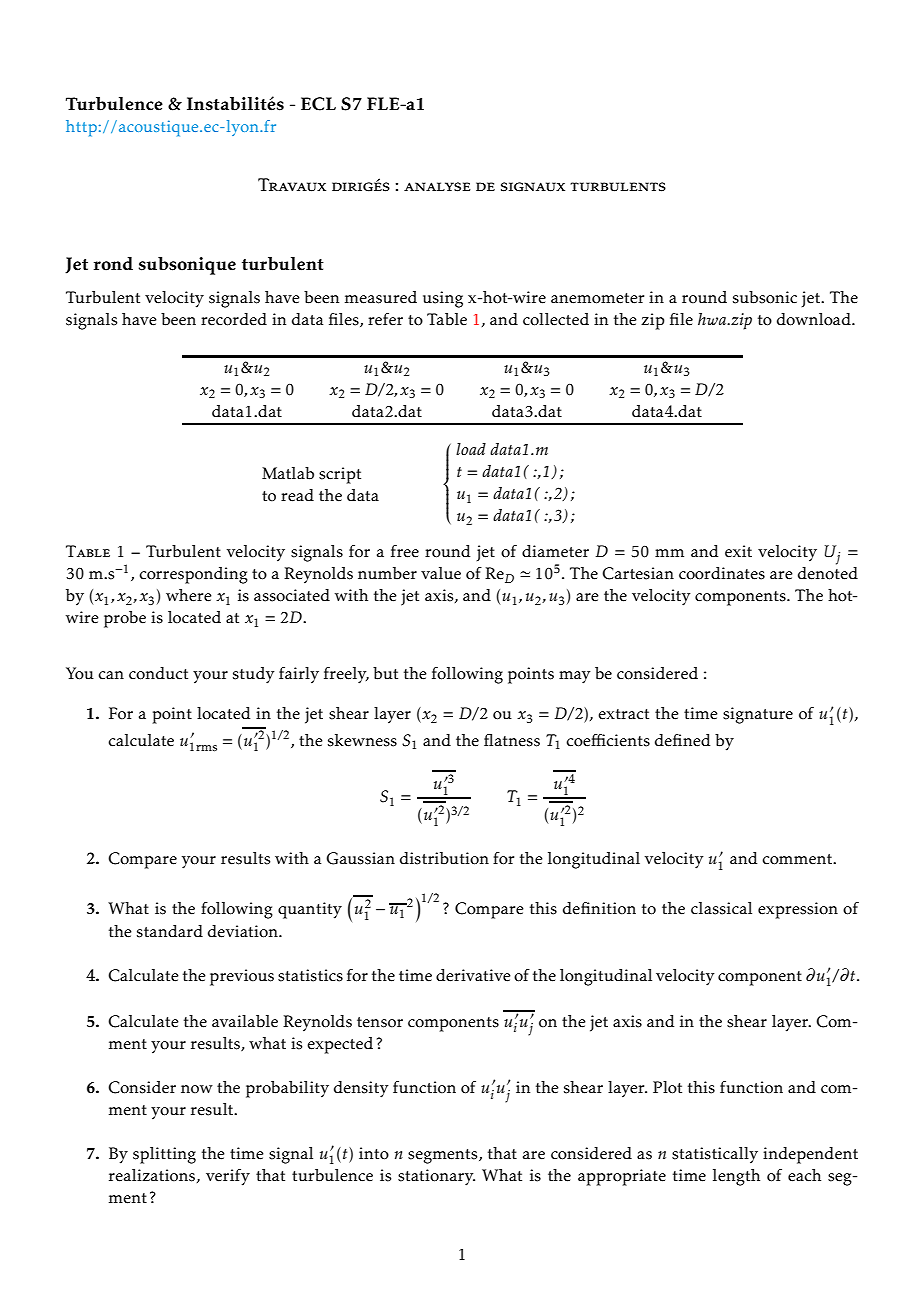 The width and height of the document is (924, 1308). I want to click on standard, so click(170, 931).
